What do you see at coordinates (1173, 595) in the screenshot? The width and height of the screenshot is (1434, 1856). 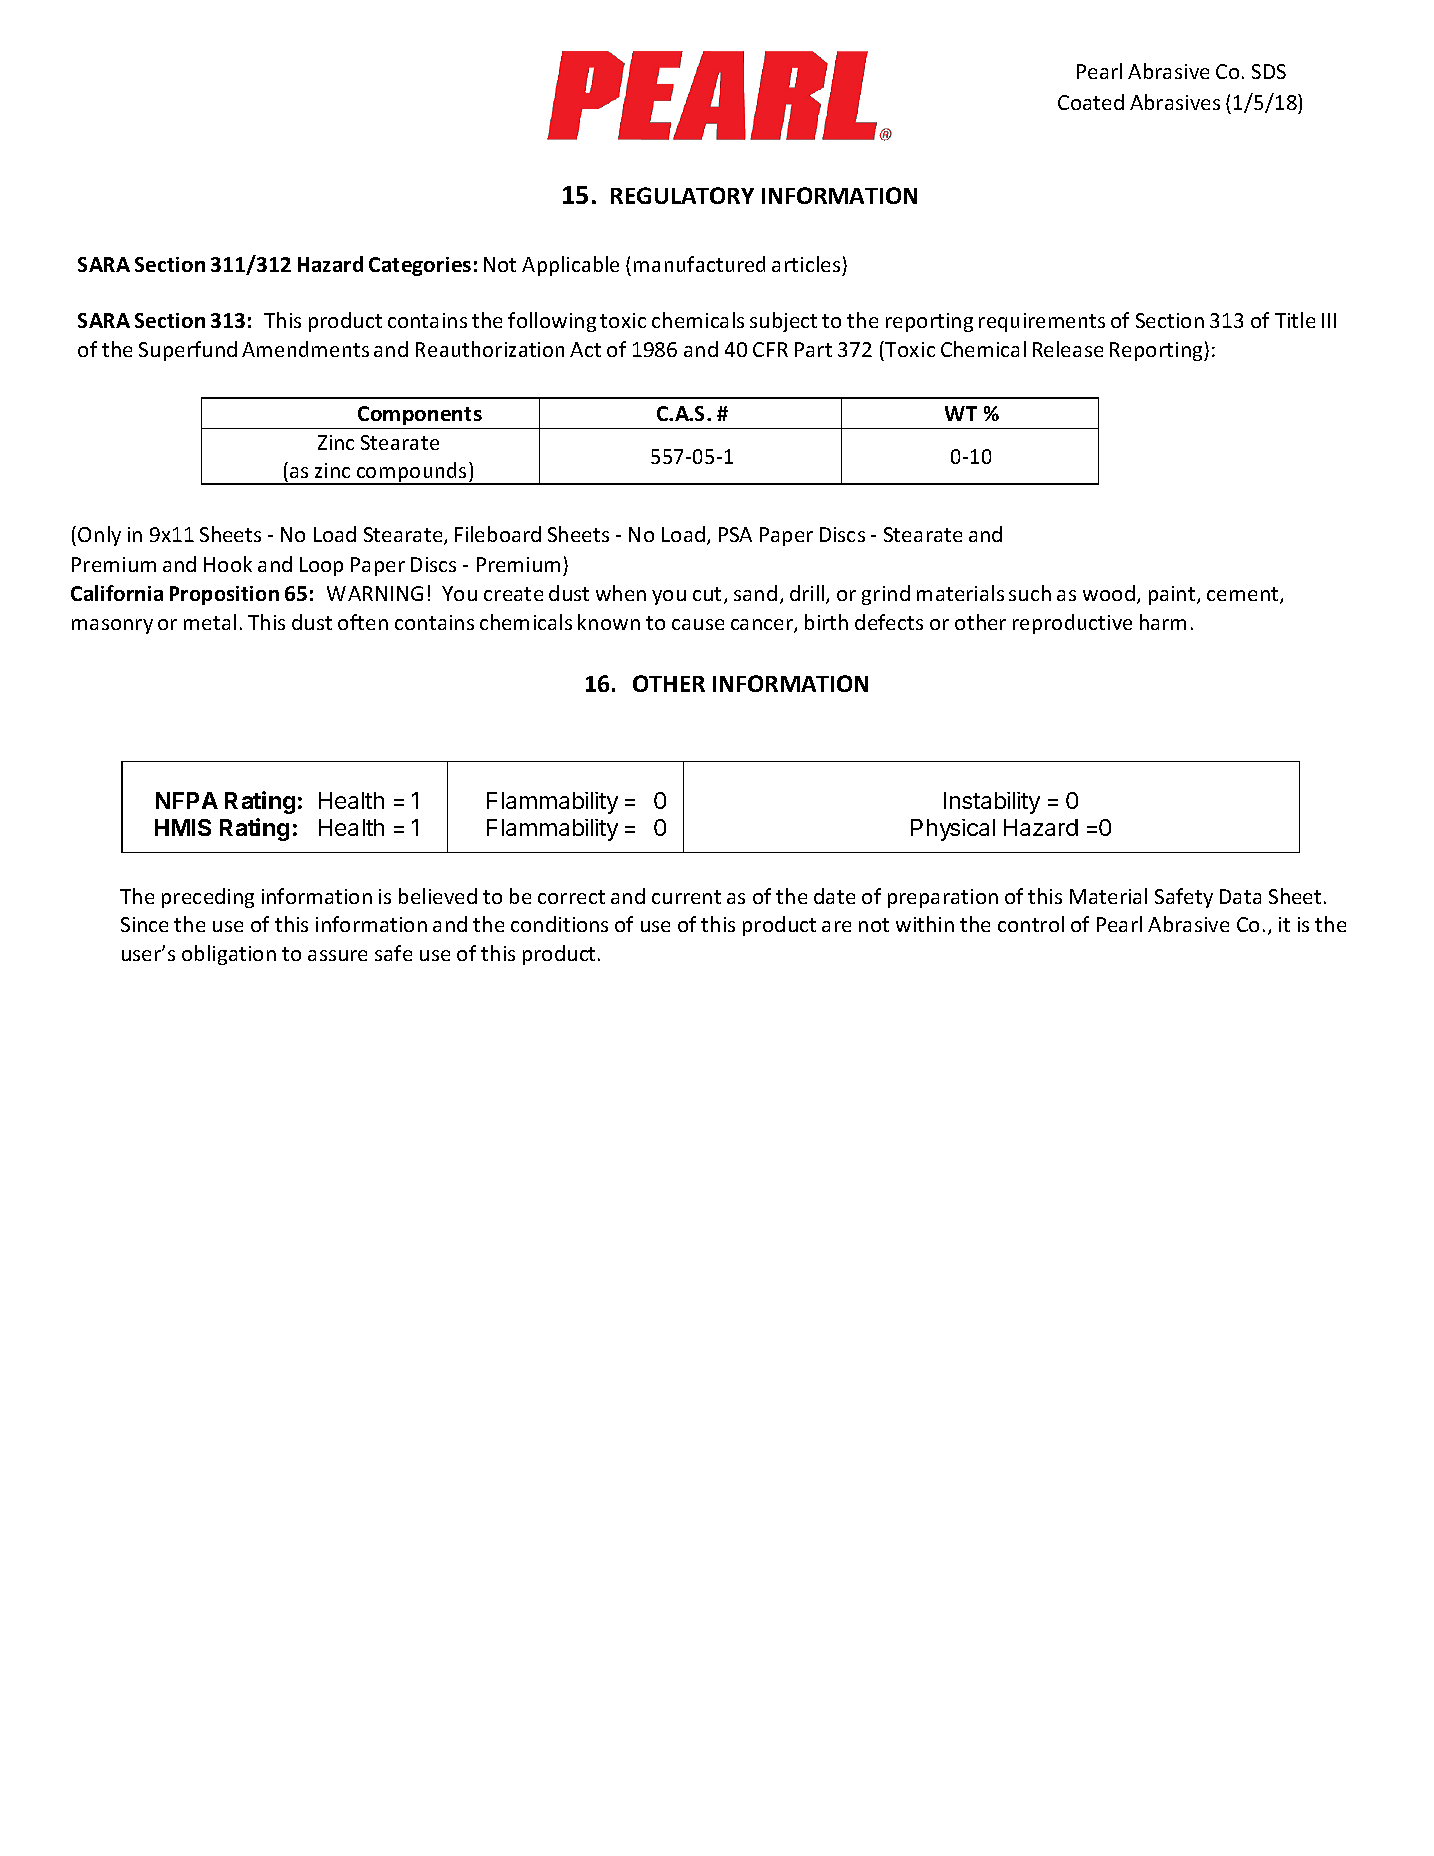 I see `paint` at bounding box center [1173, 595].
